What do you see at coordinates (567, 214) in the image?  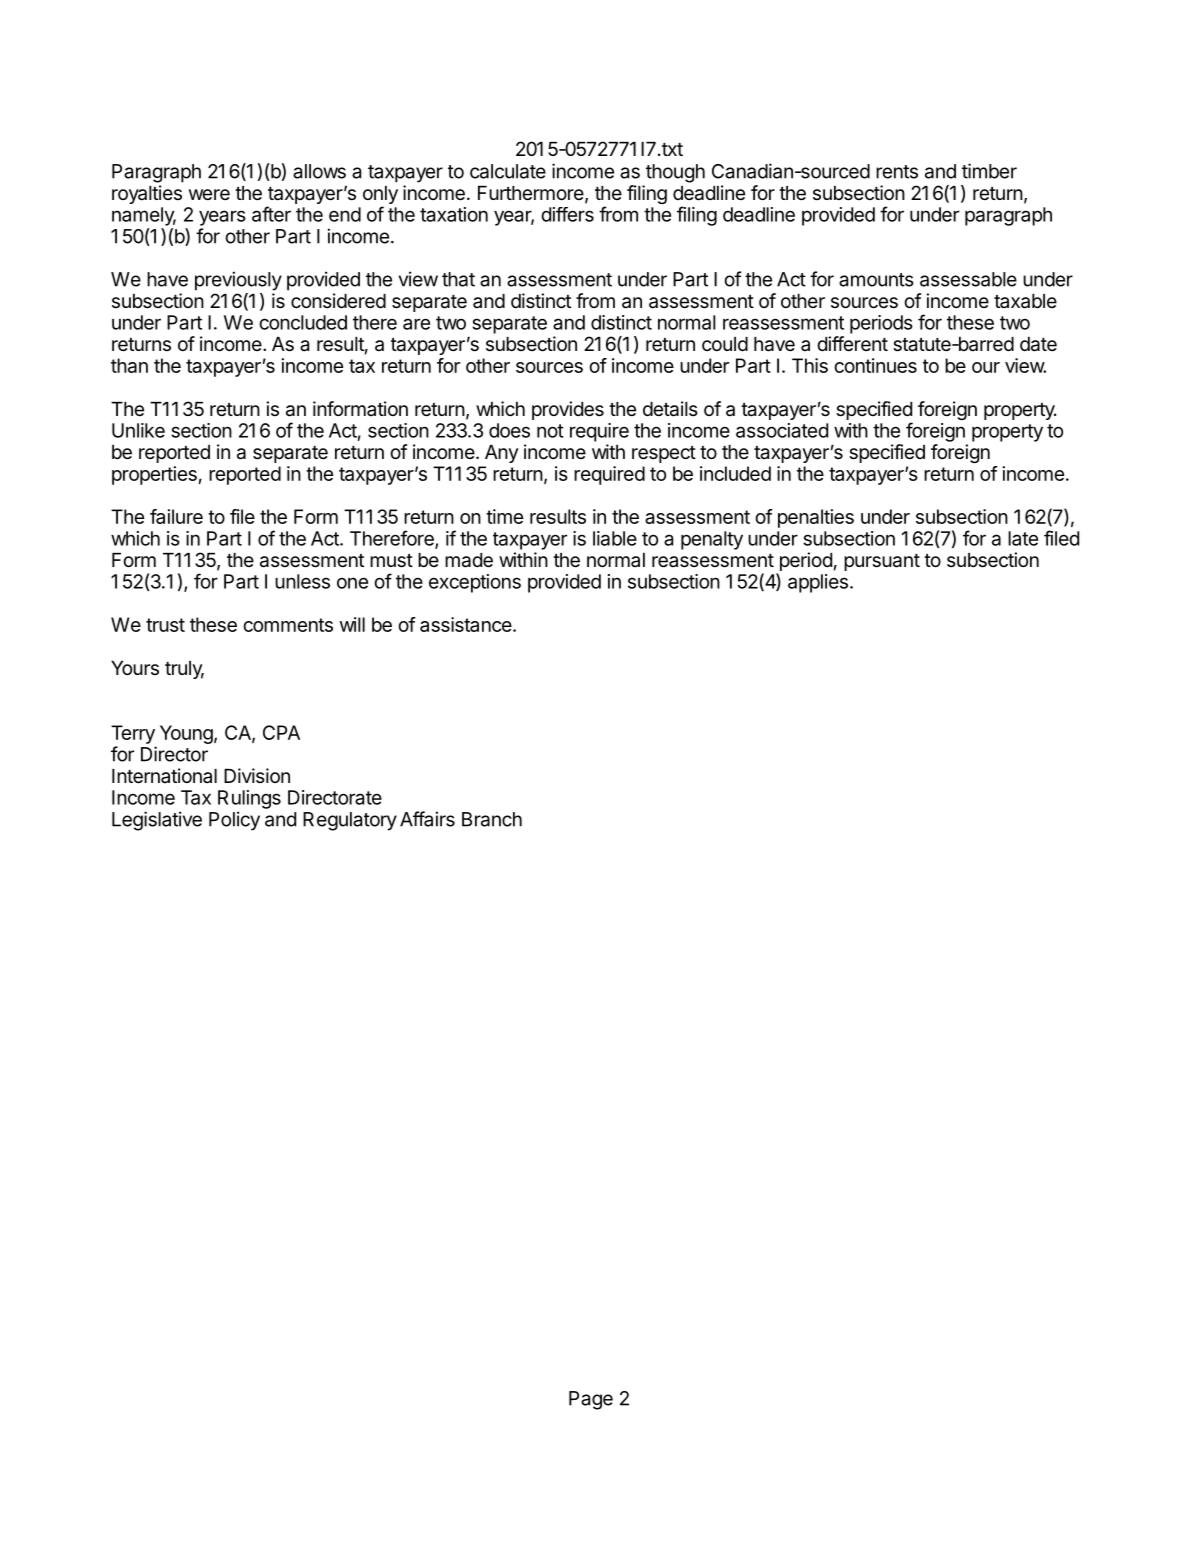 I see `differs` at bounding box center [567, 214].
